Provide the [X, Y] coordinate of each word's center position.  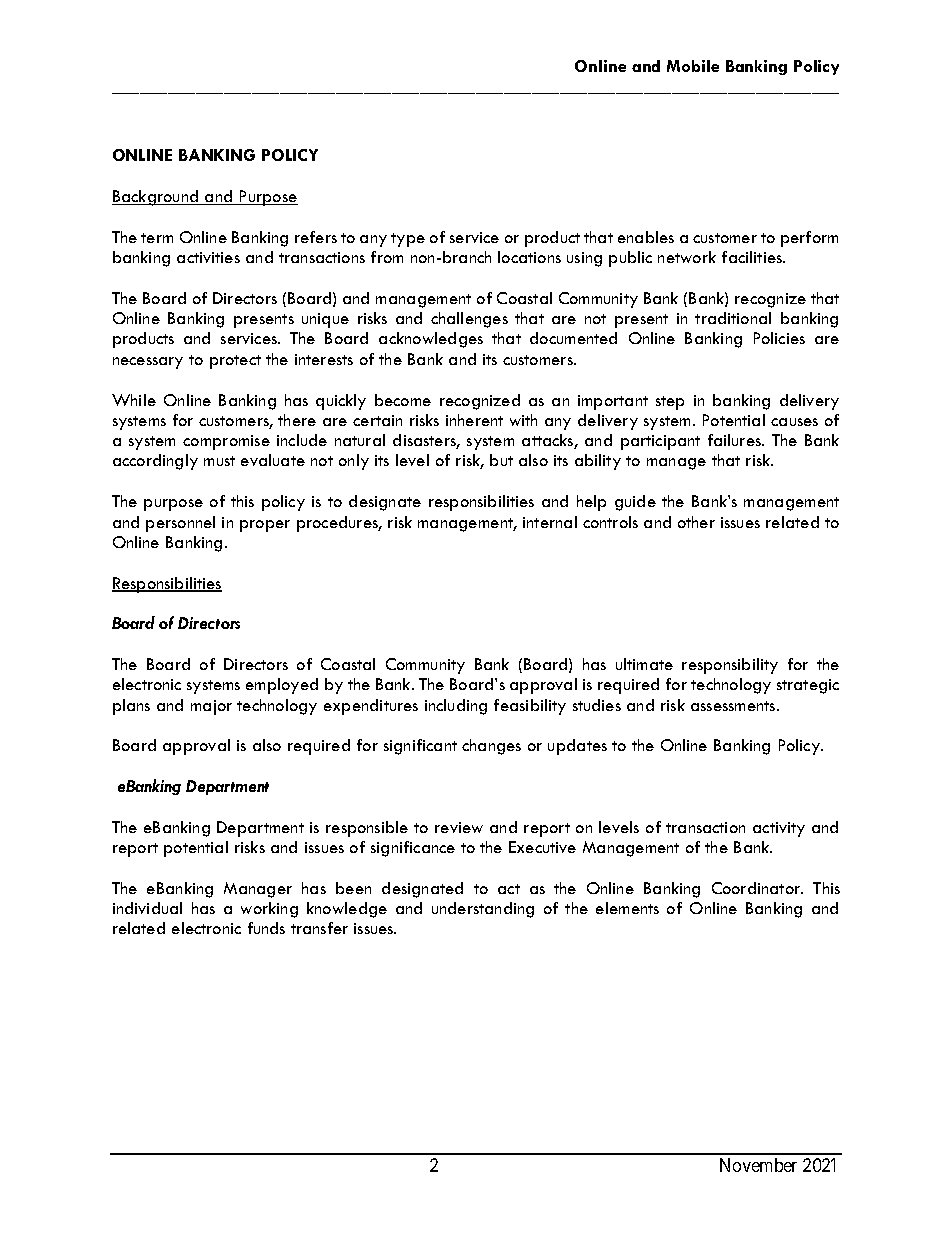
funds [266, 928]
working [269, 910]
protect [235, 362]
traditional [733, 318]
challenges [469, 320]
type [408, 240]
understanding [483, 910]
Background [156, 198]
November [758, 1165]
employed [282, 686]
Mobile [693, 66]
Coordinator [757, 888]
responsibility [730, 666]
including [456, 707]
